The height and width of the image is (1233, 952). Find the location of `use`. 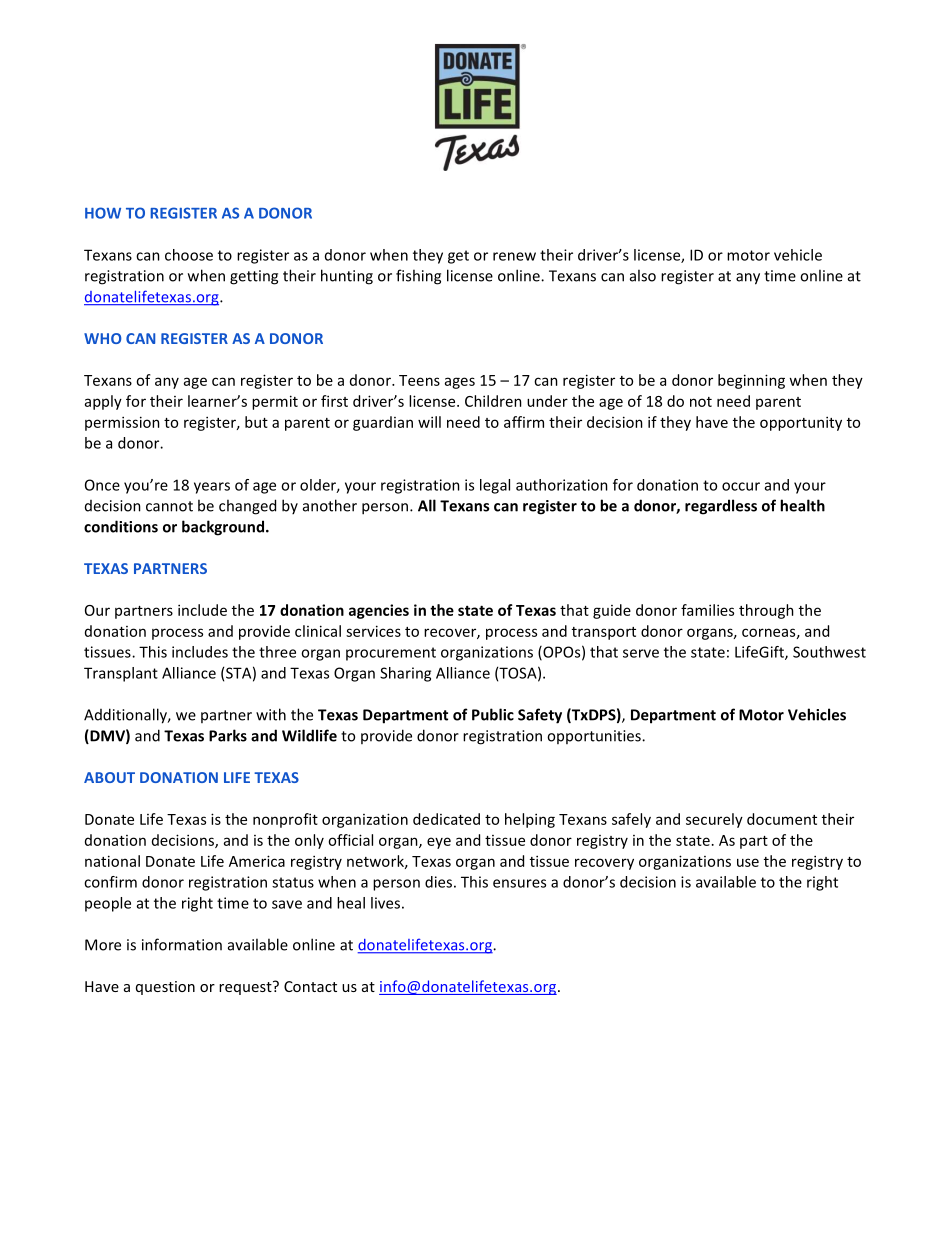

use is located at coordinates (748, 862).
